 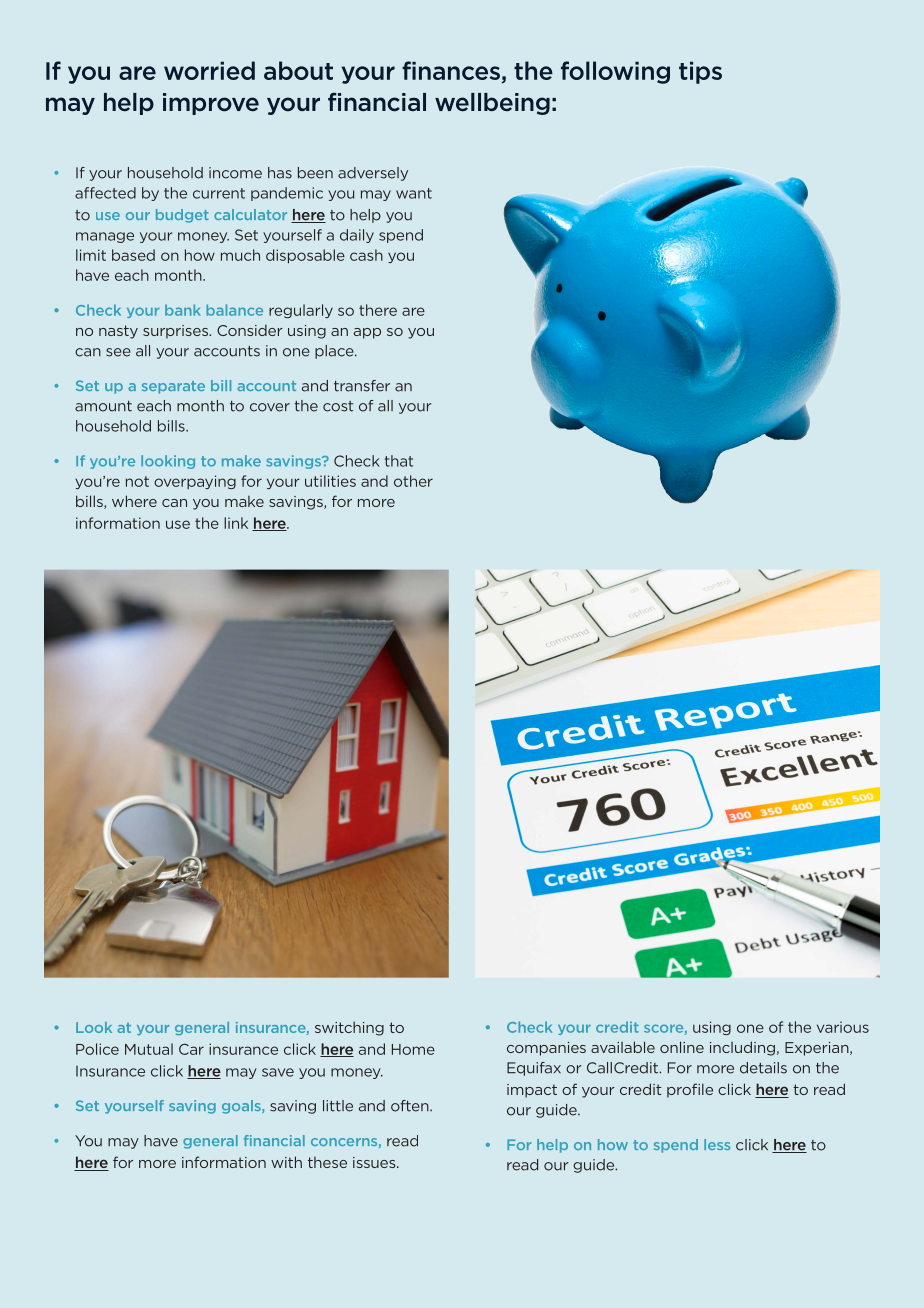 I want to click on Car, so click(x=191, y=1049).
